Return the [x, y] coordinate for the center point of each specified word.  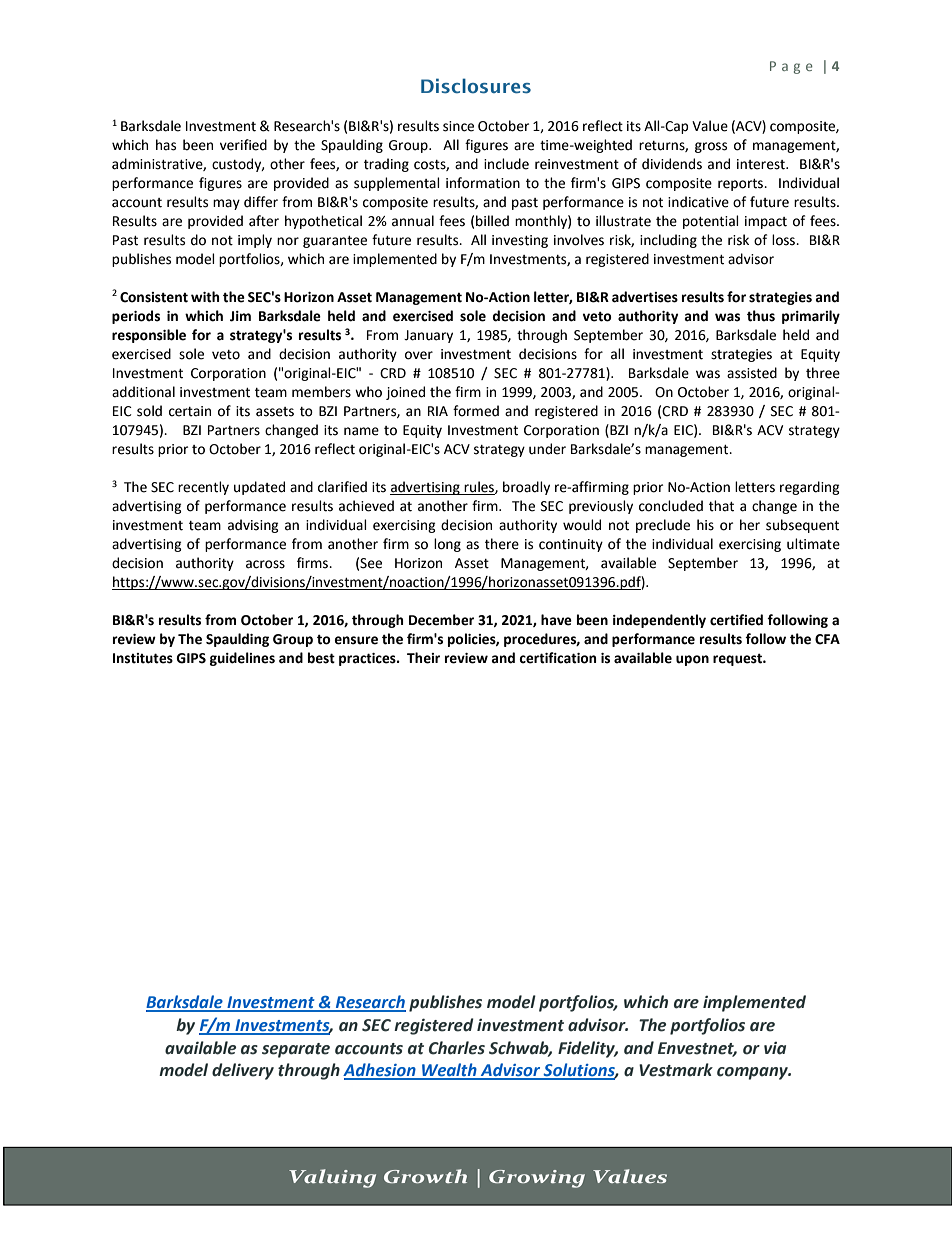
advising [253, 526]
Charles [457, 1048]
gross [711, 147]
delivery [243, 1071]
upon [692, 660]
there [502, 544]
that [721, 506]
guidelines [242, 659]
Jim [240, 316]
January [428, 336]
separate [296, 1050]
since [458, 126]
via [775, 1048]
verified [243, 145]
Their [423, 658]
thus [761, 316]
